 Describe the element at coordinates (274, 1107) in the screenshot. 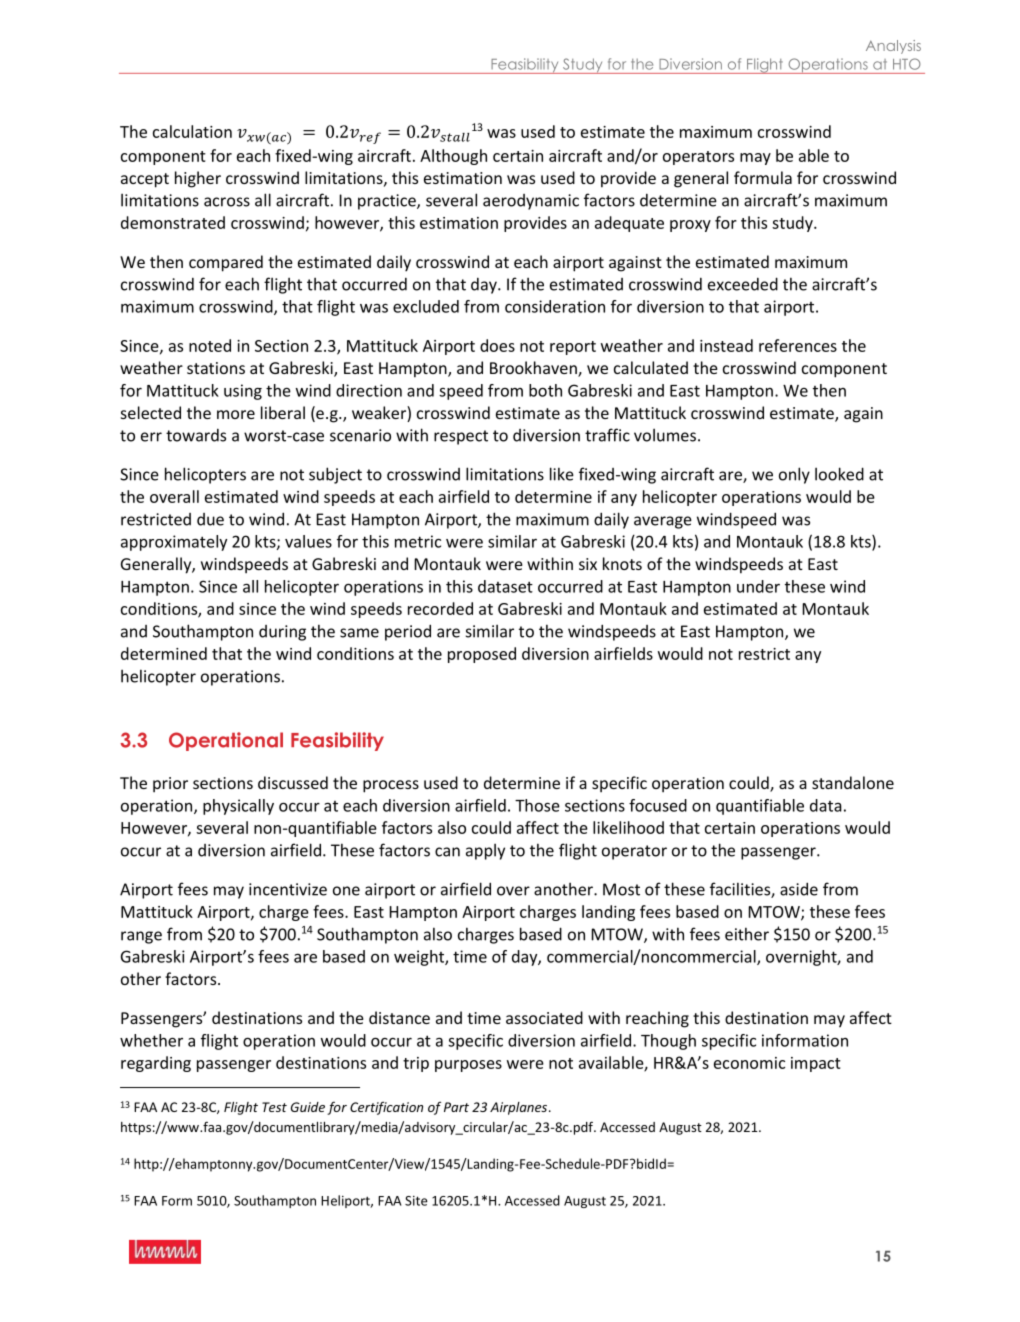

I see `Test` at that location.
